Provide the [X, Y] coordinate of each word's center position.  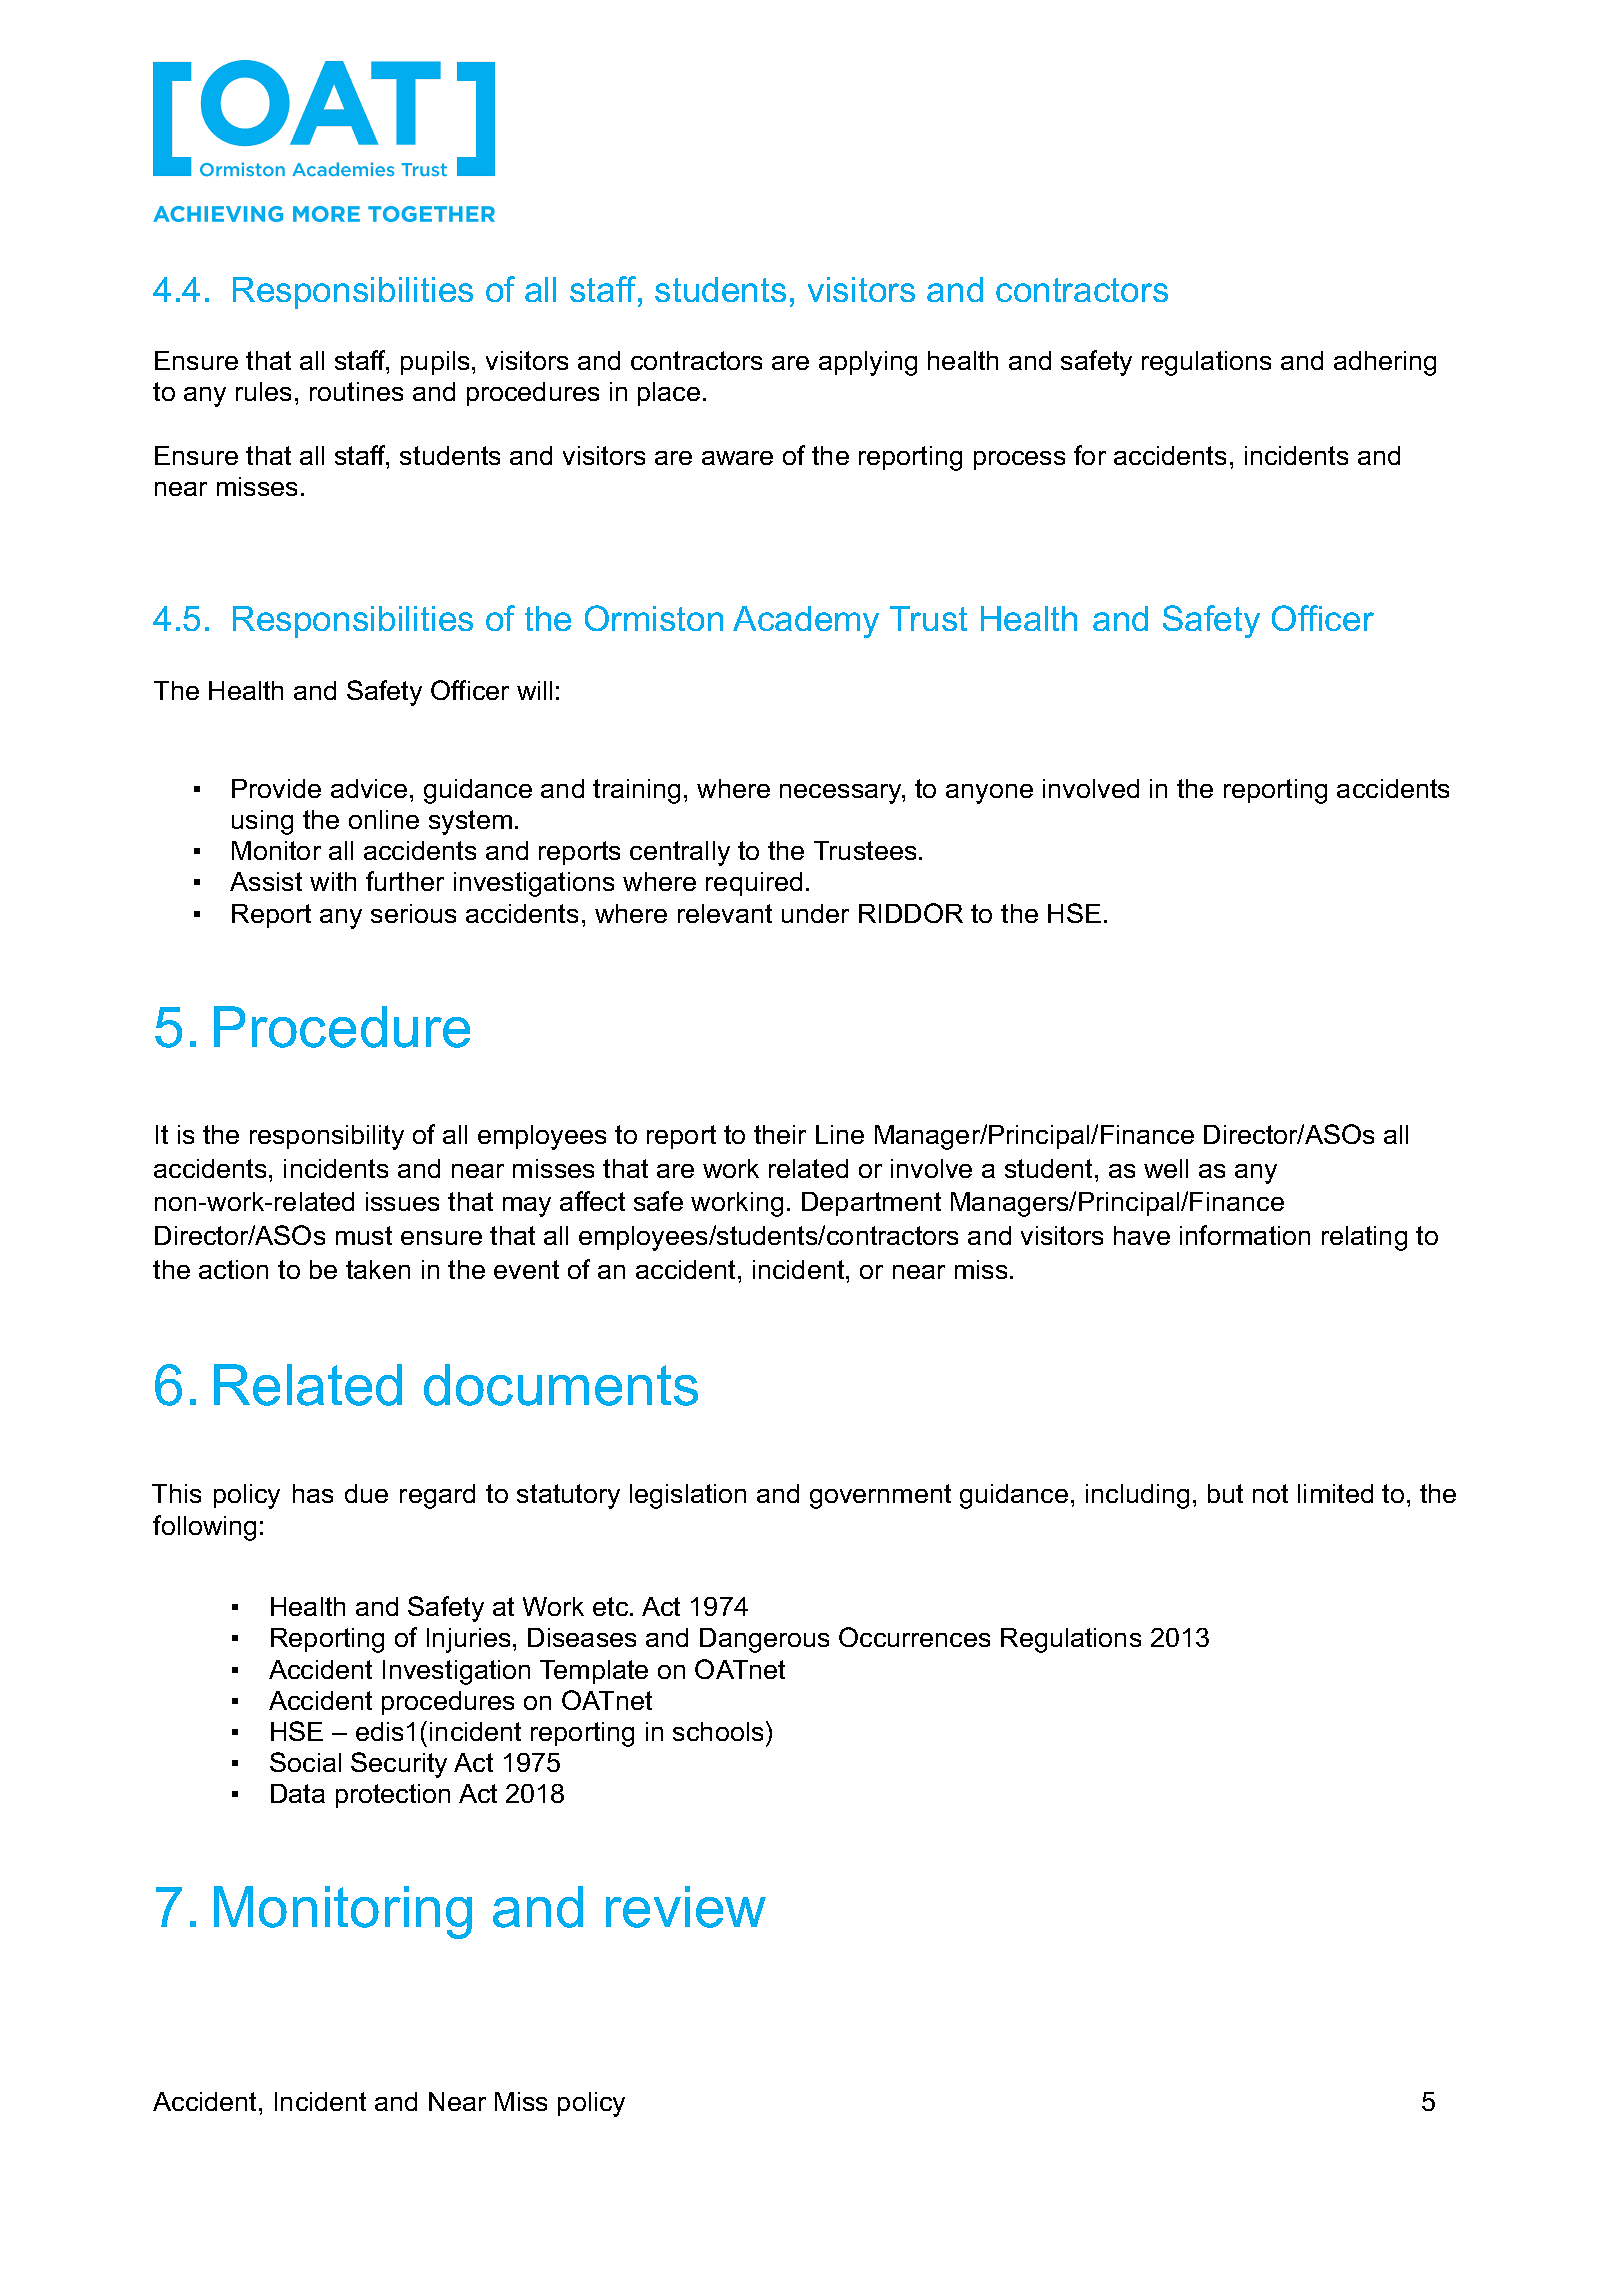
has [313, 1493]
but [1225, 1493]
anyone [989, 794]
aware [737, 458]
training [636, 791]
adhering [1385, 363]
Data [298, 1793]
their [780, 1134]
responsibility [327, 1137]
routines [356, 391]
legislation [688, 1496]
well [1166, 1168]
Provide [276, 788]
